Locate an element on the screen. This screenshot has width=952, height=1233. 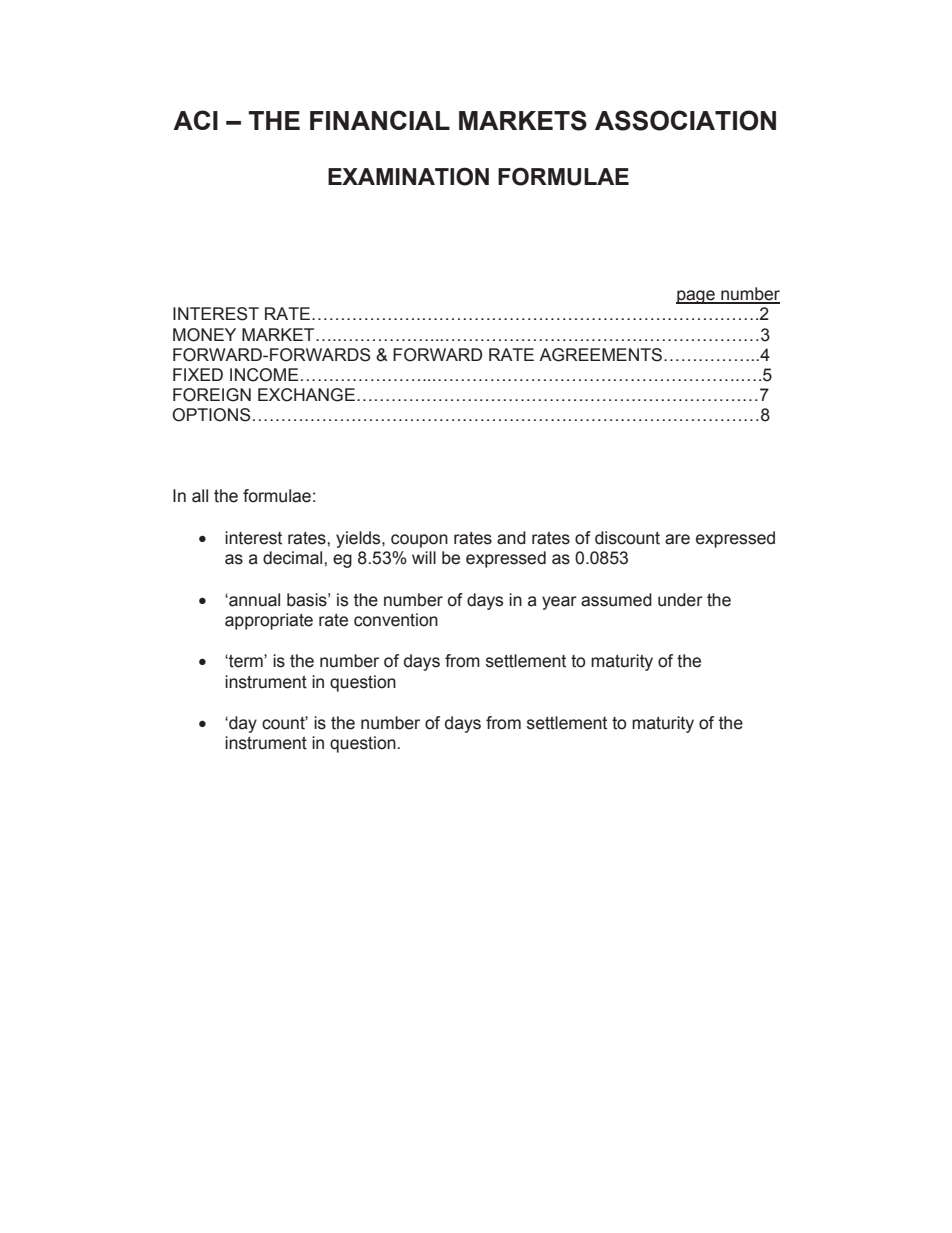
page is located at coordinates (696, 297).
